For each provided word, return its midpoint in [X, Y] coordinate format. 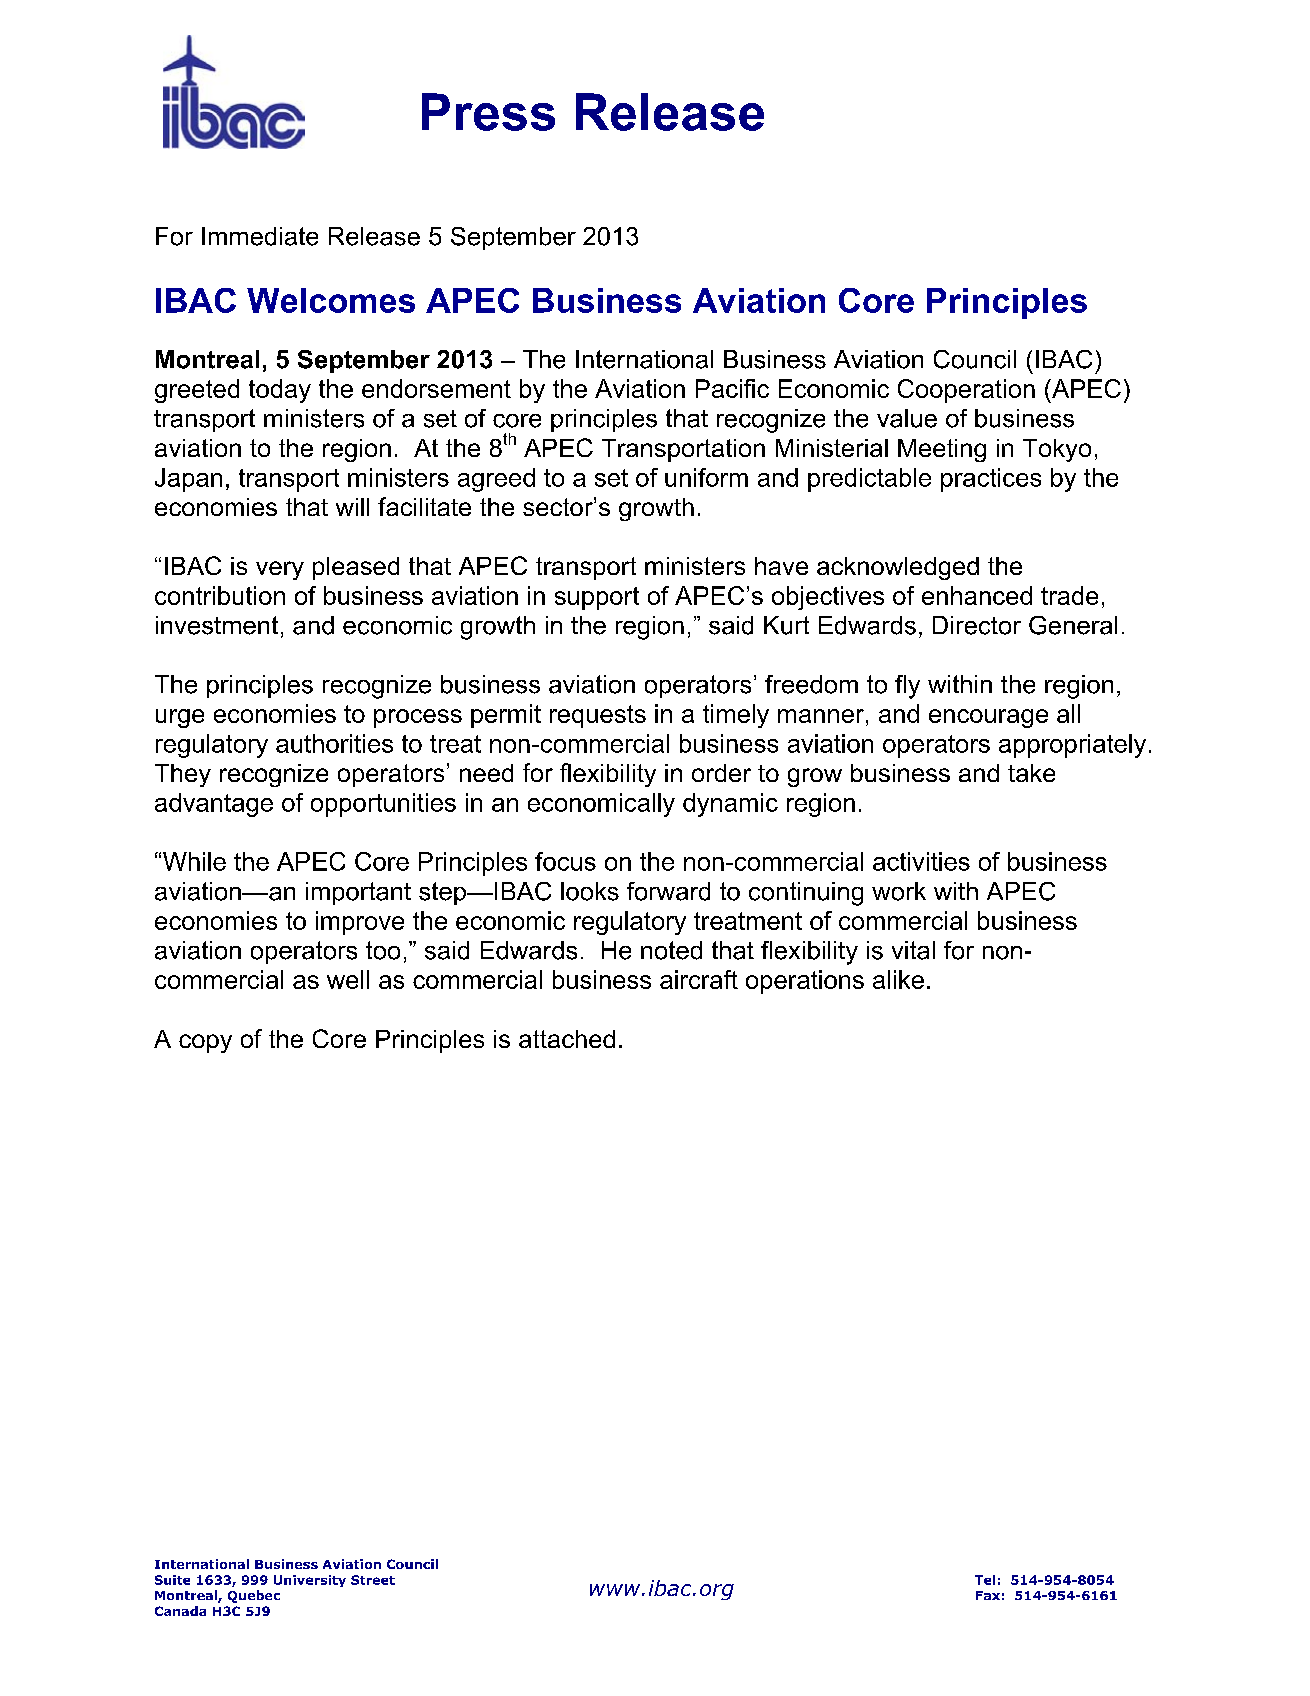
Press [488, 112]
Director [977, 625]
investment [217, 625]
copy [205, 1043]
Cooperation [966, 391]
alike [898, 979]
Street [373, 1580]
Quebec [254, 1596]
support [597, 598]
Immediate [260, 236]
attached [567, 1039]
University [310, 1581]
